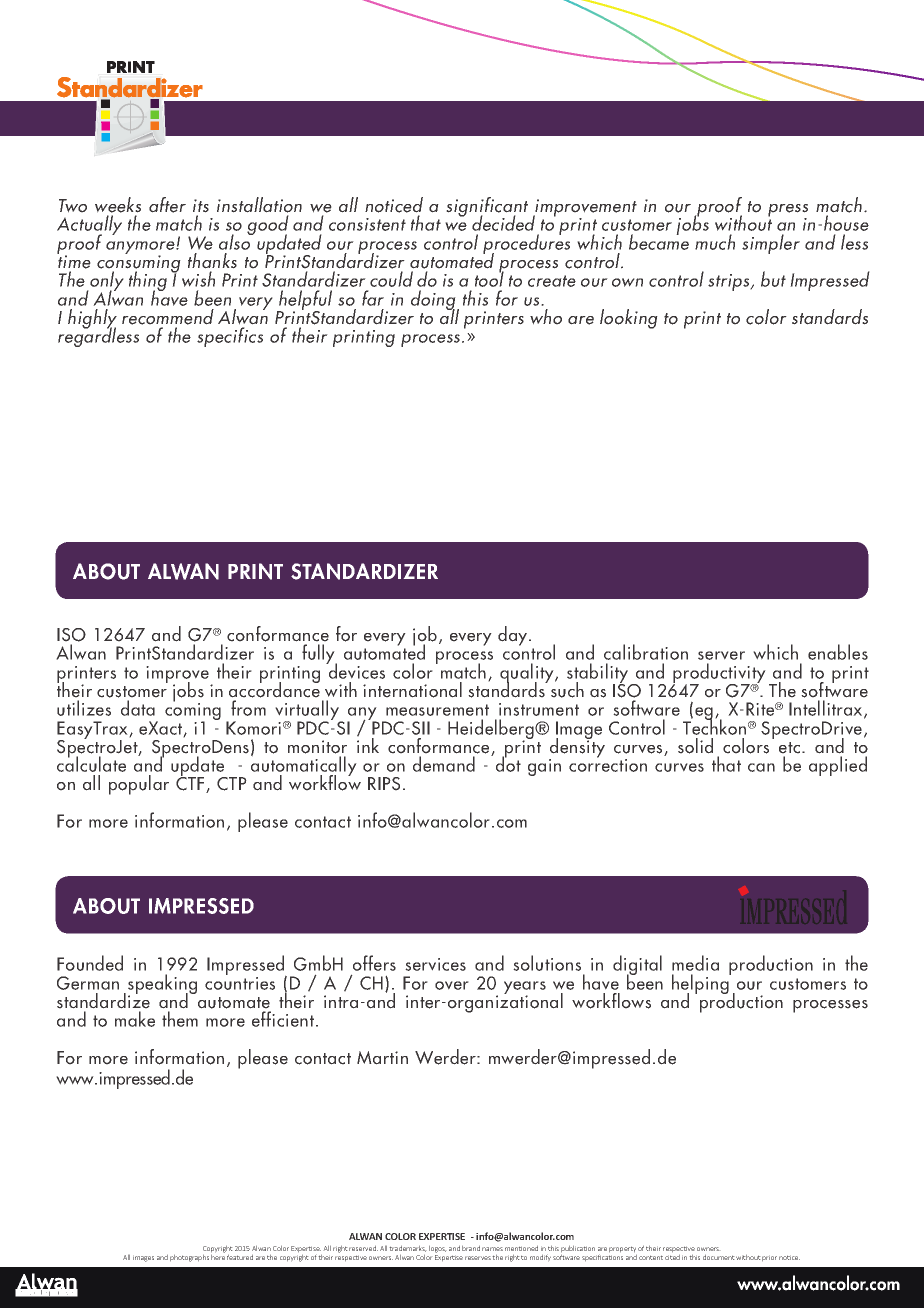  What do you see at coordinates (471, 1248) in the screenshot?
I see `brand` at bounding box center [471, 1248].
